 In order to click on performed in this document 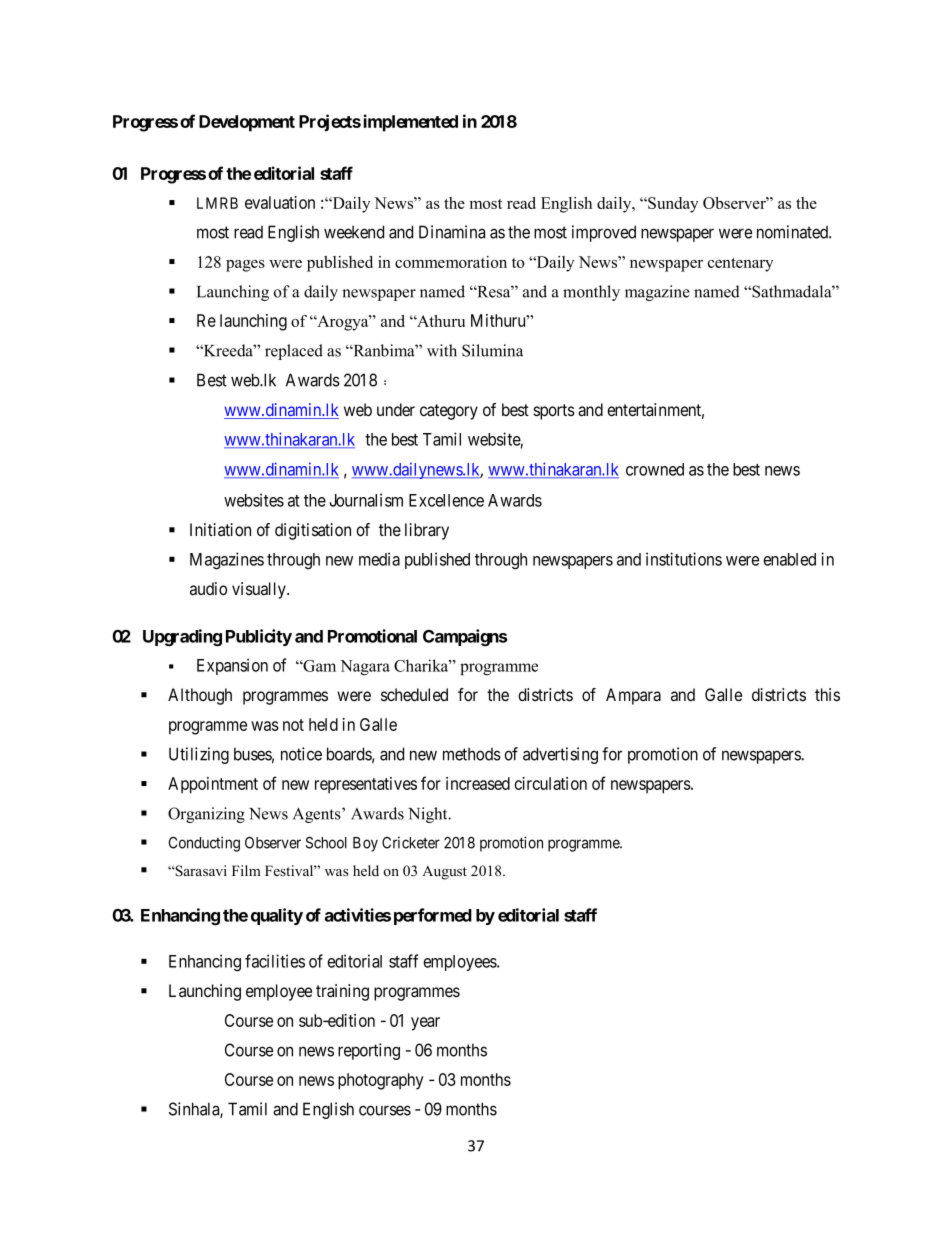, I will do `click(433, 916)`.
